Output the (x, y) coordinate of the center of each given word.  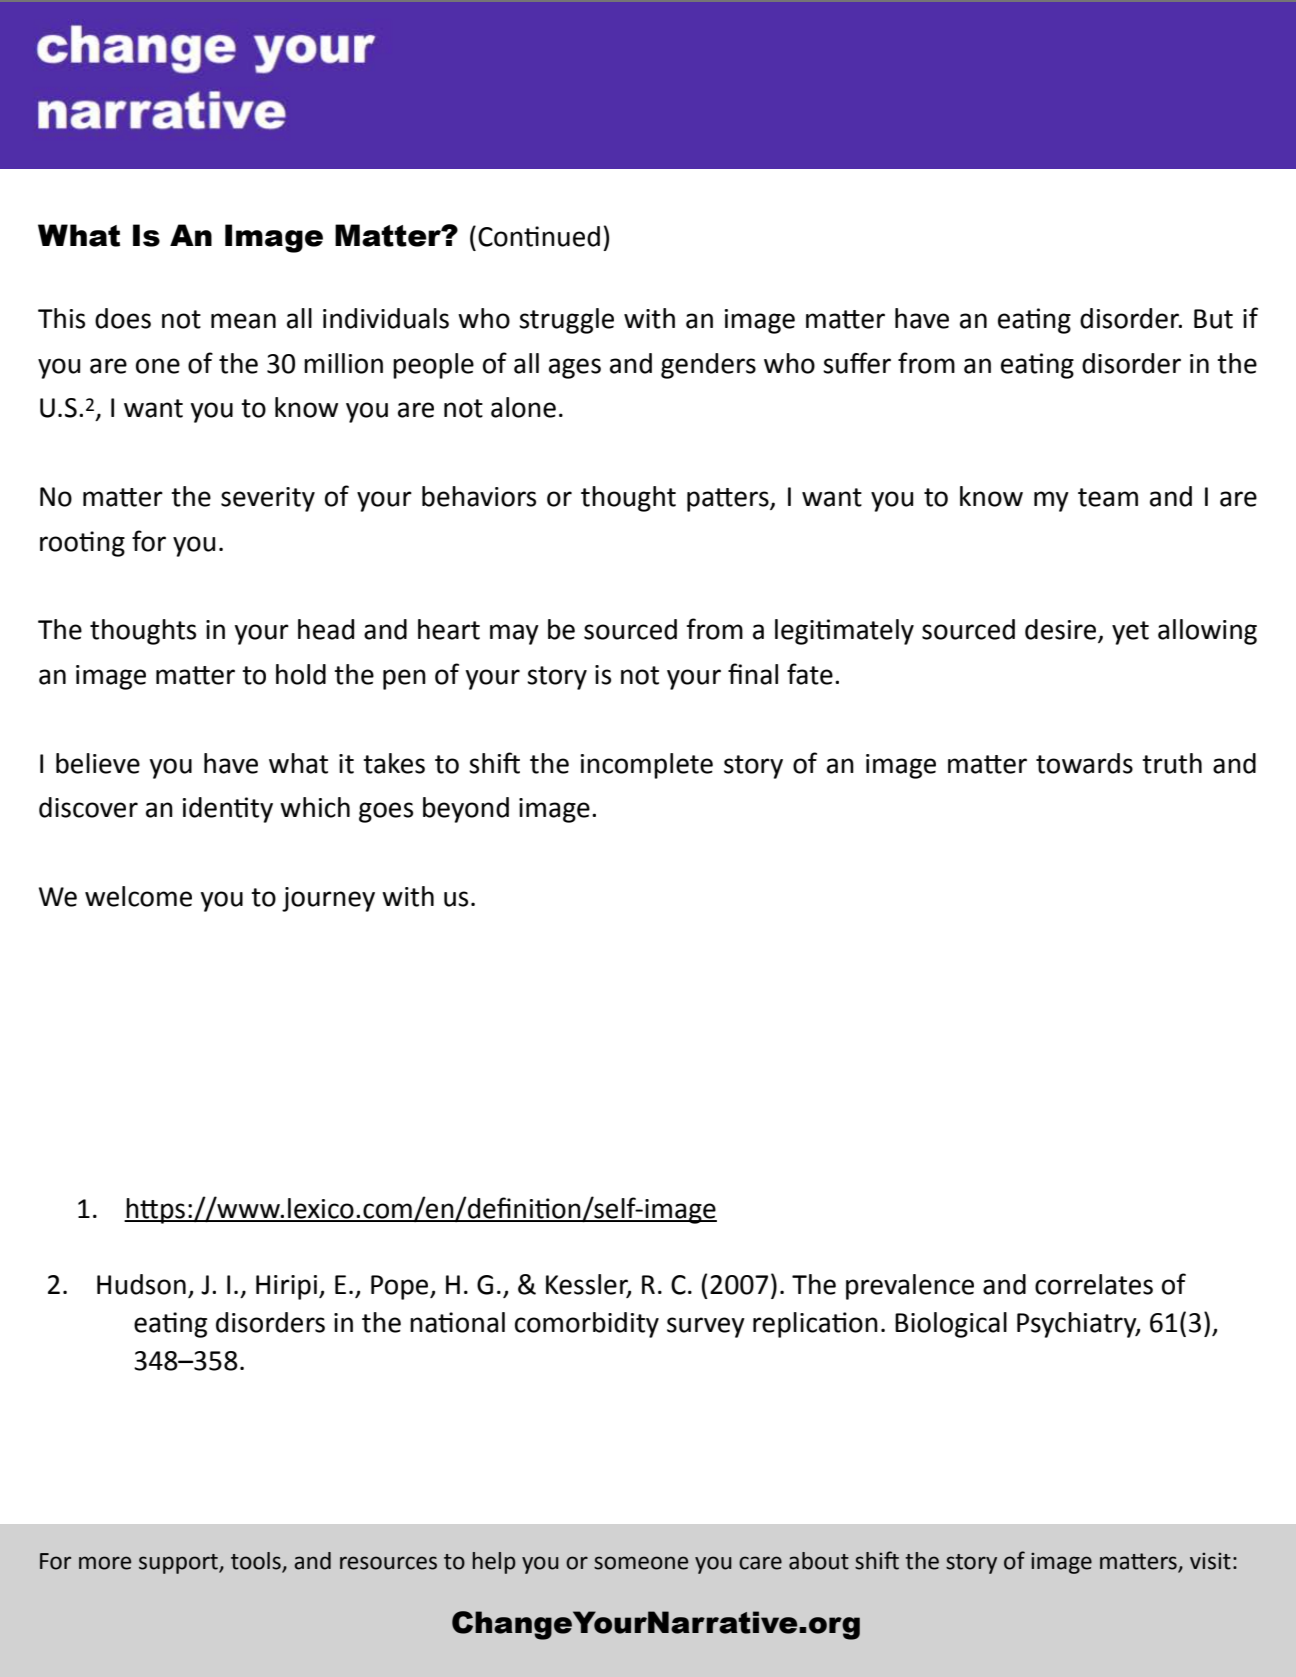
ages (575, 368)
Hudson (141, 1284)
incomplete (647, 766)
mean (243, 321)
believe (98, 763)
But (1213, 319)
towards (1084, 763)
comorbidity (587, 1325)
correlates (1094, 1284)
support (179, 1564)
